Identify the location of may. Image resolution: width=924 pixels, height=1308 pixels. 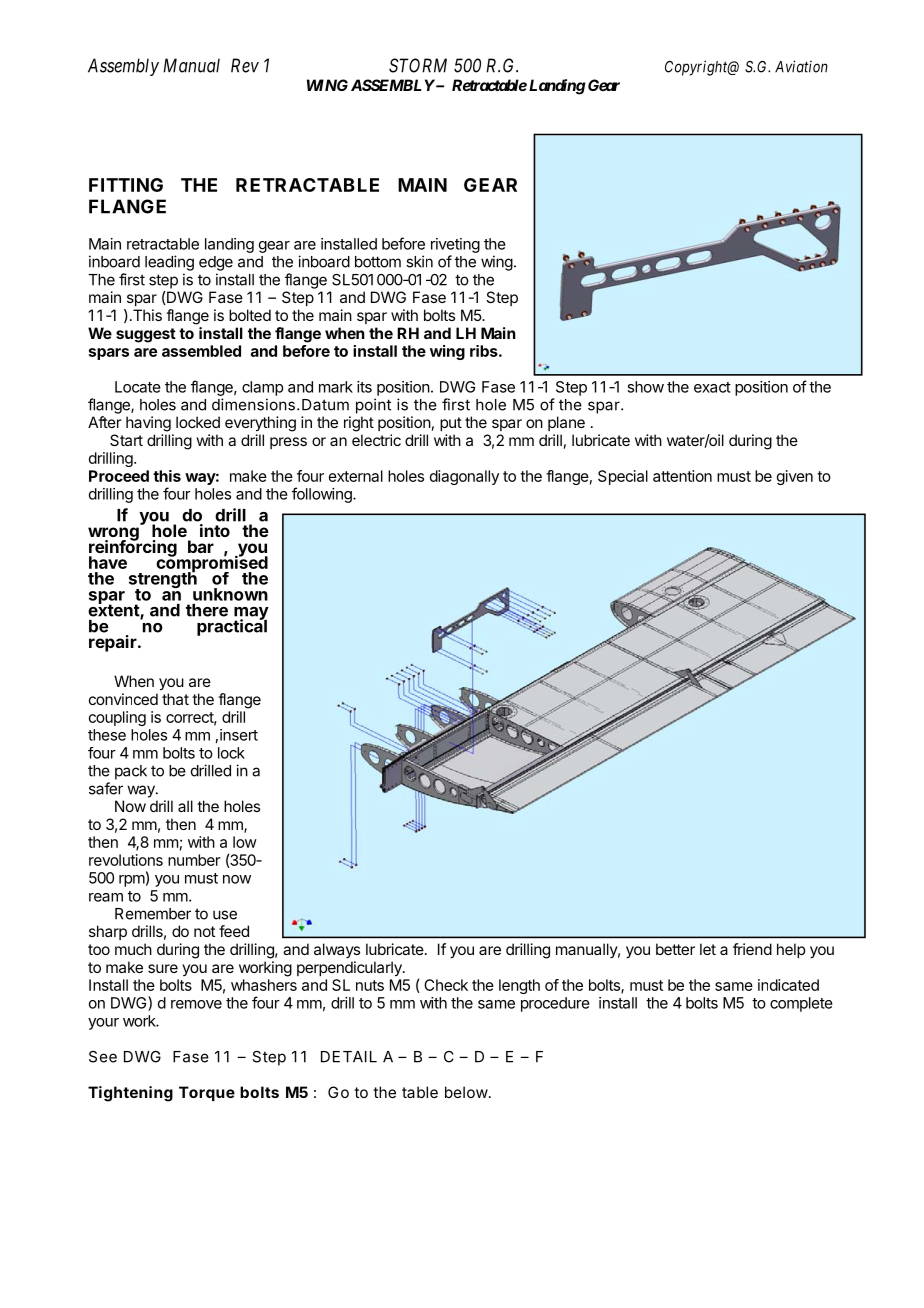
(251, 614).
